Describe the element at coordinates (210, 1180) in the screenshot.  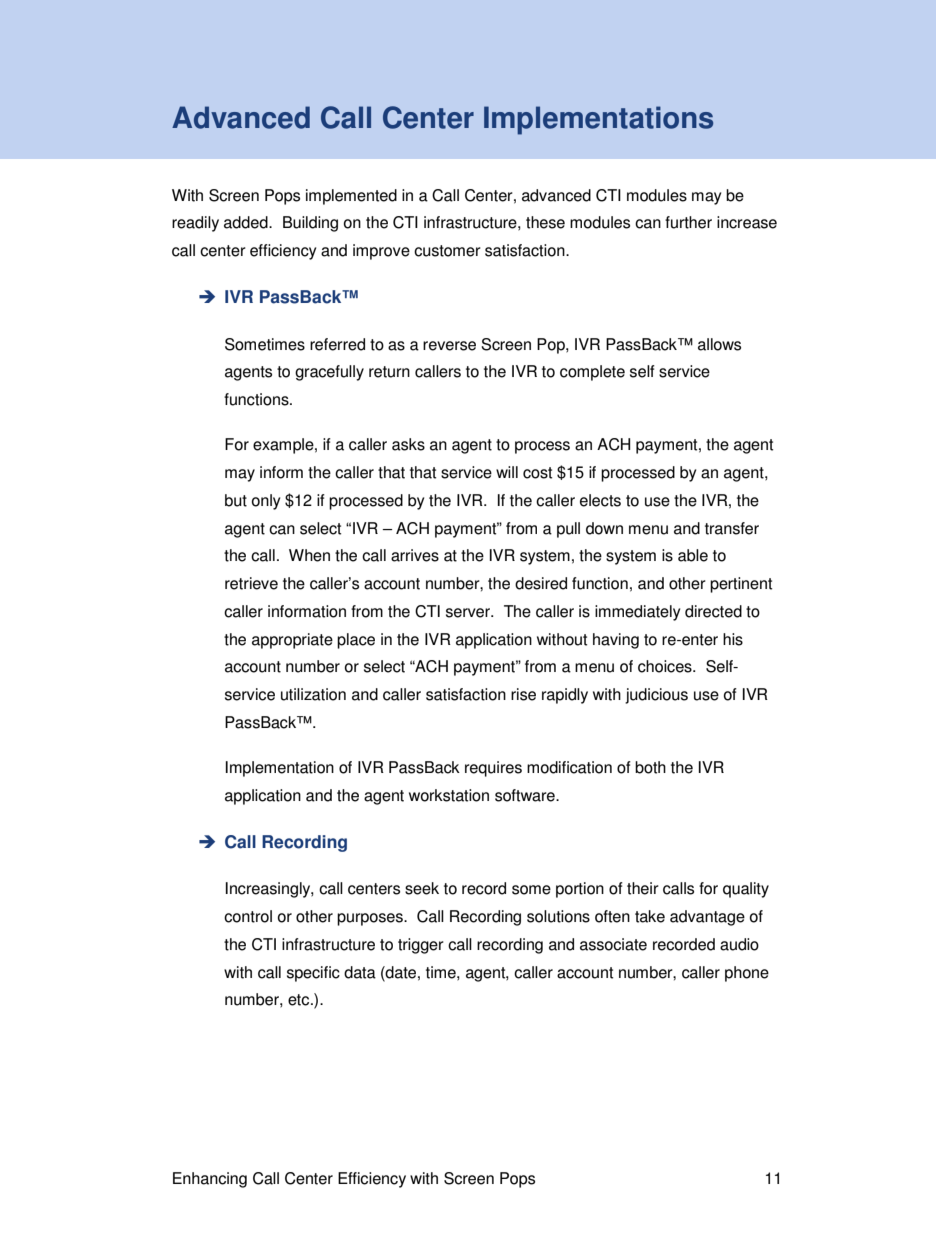
I see `Enhancing` at that location.
